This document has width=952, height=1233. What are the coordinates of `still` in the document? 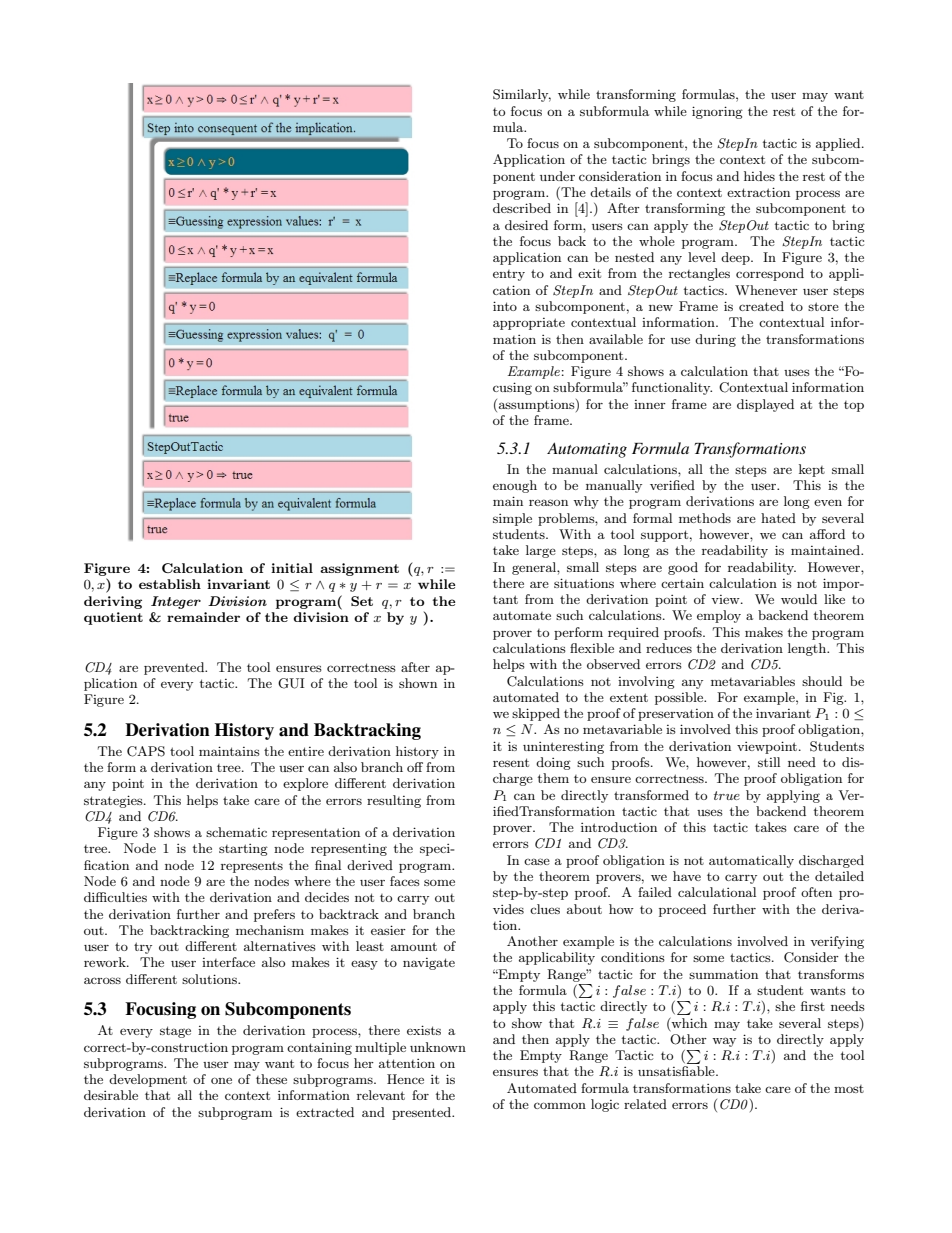 It's located at (769, 762).
